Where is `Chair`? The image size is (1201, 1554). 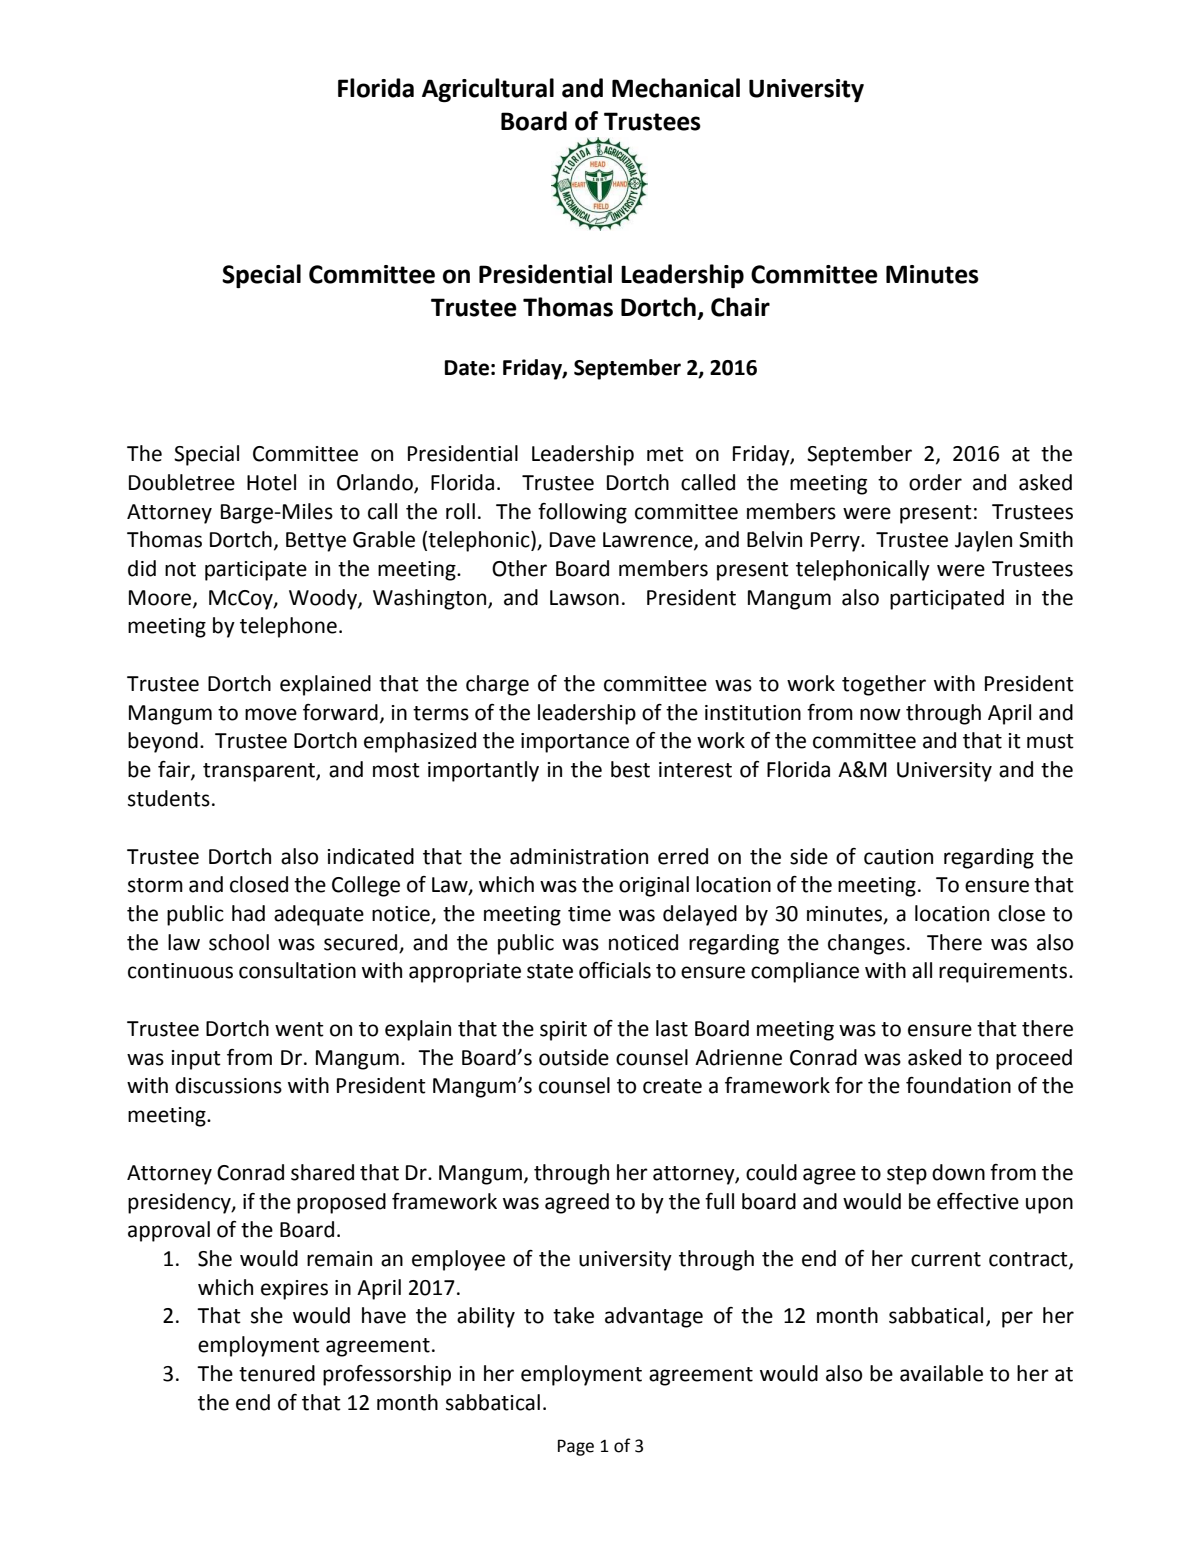 Chair is located at coordinates (740, 307).
